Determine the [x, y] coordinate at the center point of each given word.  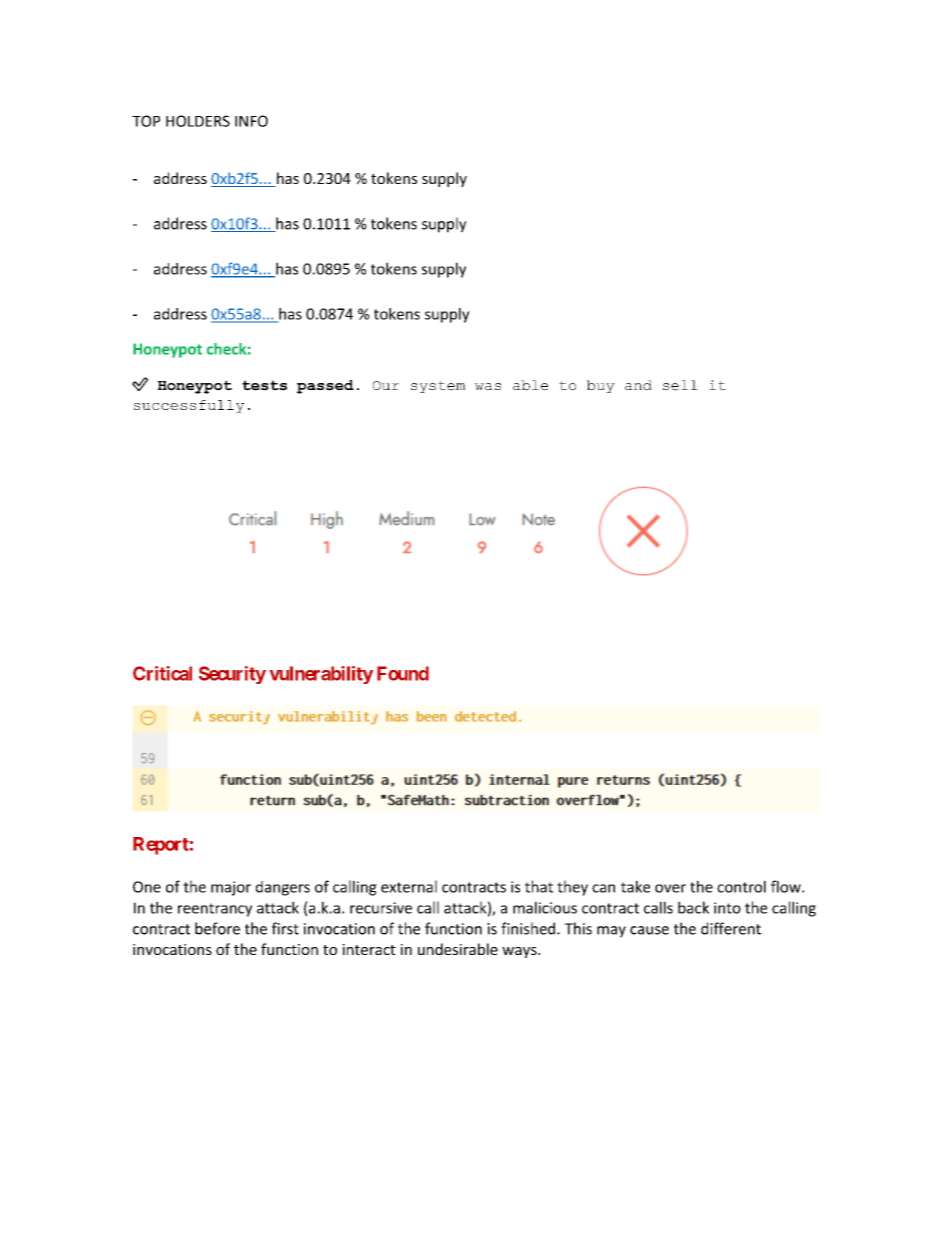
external [409, 886]
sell [680, 385]
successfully [189, 406]
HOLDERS [198, 121]
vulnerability [321, 675]
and [638, 385]
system [438, 387]
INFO [251, 121]
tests [264, 385]
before [217, 928]
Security [232, 675]
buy [601, 386]
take [635, 886]
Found [403, 673]
